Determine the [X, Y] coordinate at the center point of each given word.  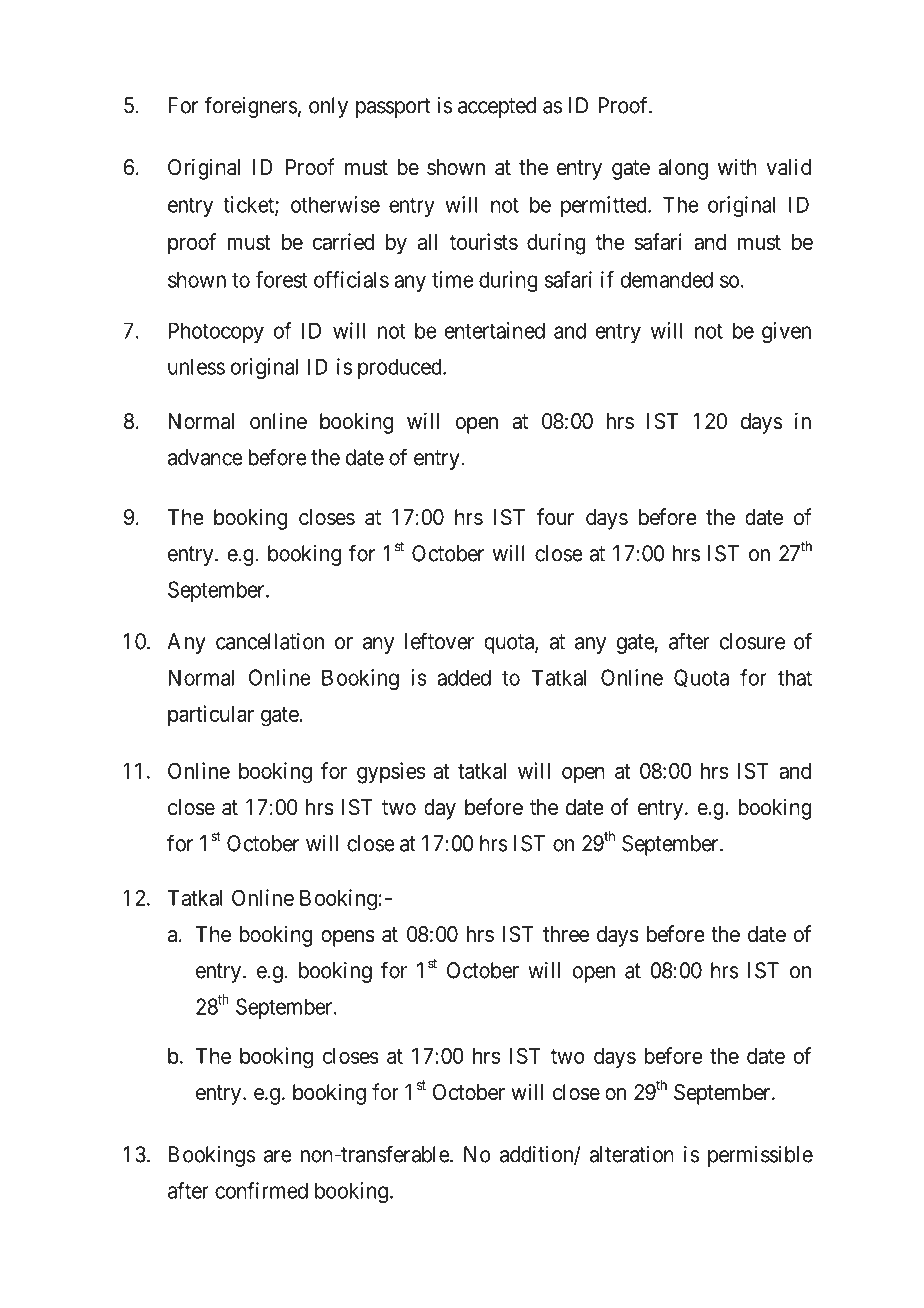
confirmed [261, 1190]
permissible [760, 1156]
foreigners [251, 107]
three [566, 934]
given [786, 332]
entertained [495, 330]
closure [752, 641]
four [555, 516]
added [464, 677]
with [737, 166]
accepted [497, 107]
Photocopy [216, 332]
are [278, 1156]
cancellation [270, 641]
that [795, 677]
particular [211, 716]
